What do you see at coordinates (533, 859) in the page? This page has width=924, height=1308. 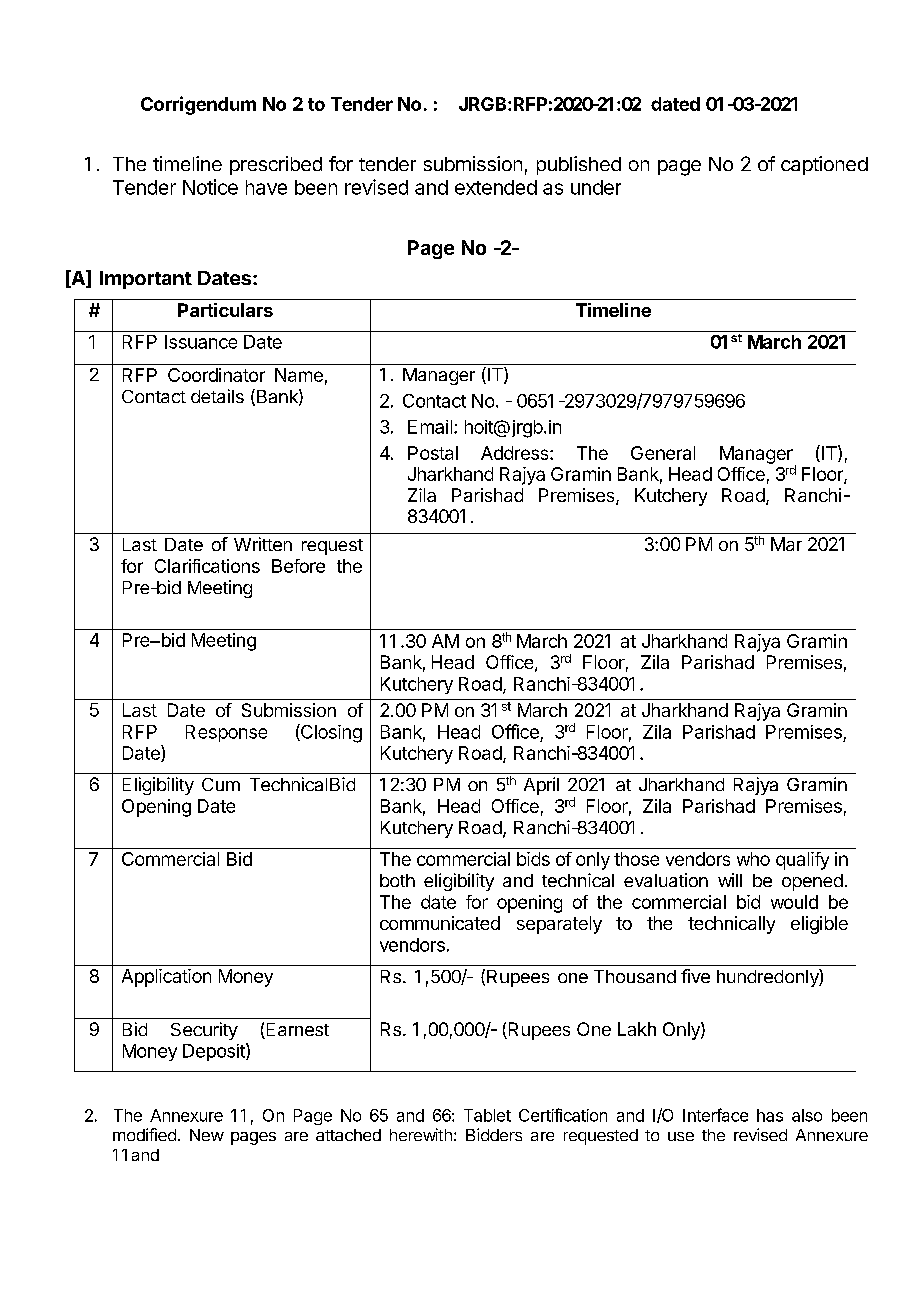 I see `bids` at bounding box center [533, 859].
